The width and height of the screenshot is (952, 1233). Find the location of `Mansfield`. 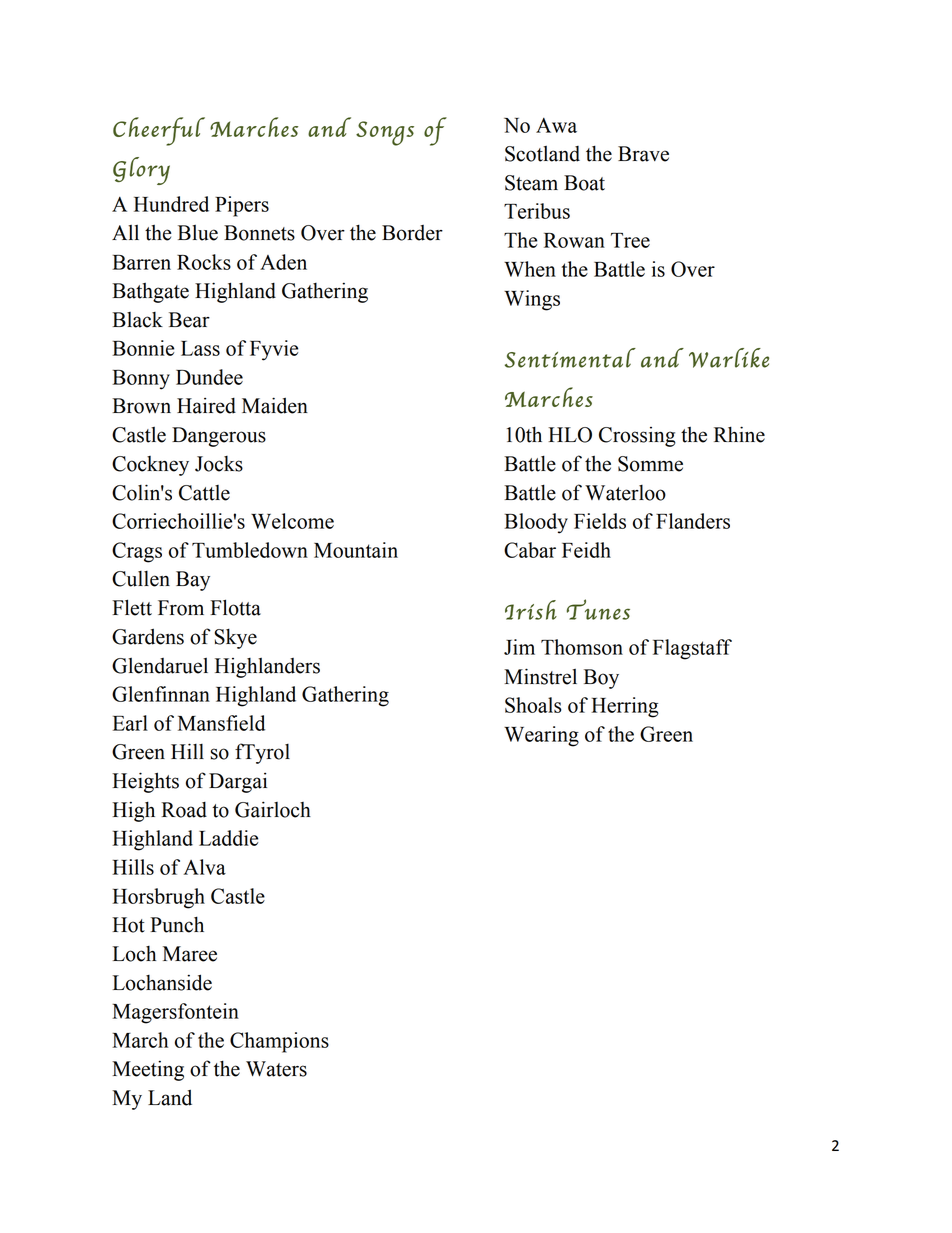

Mansfield is located at coordinates (221, 723).
